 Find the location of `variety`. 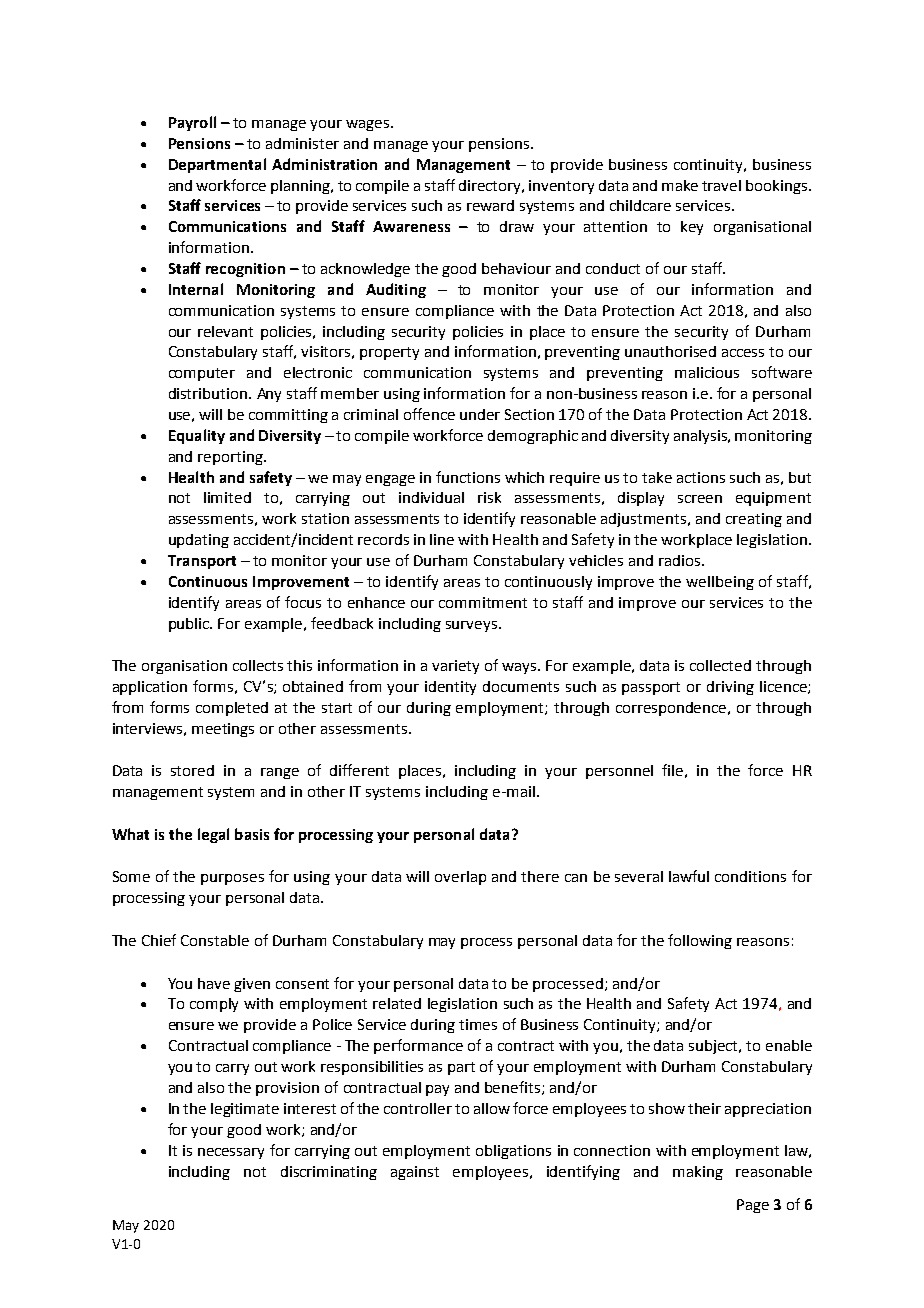

variety is located at coordinates (455, 667).
